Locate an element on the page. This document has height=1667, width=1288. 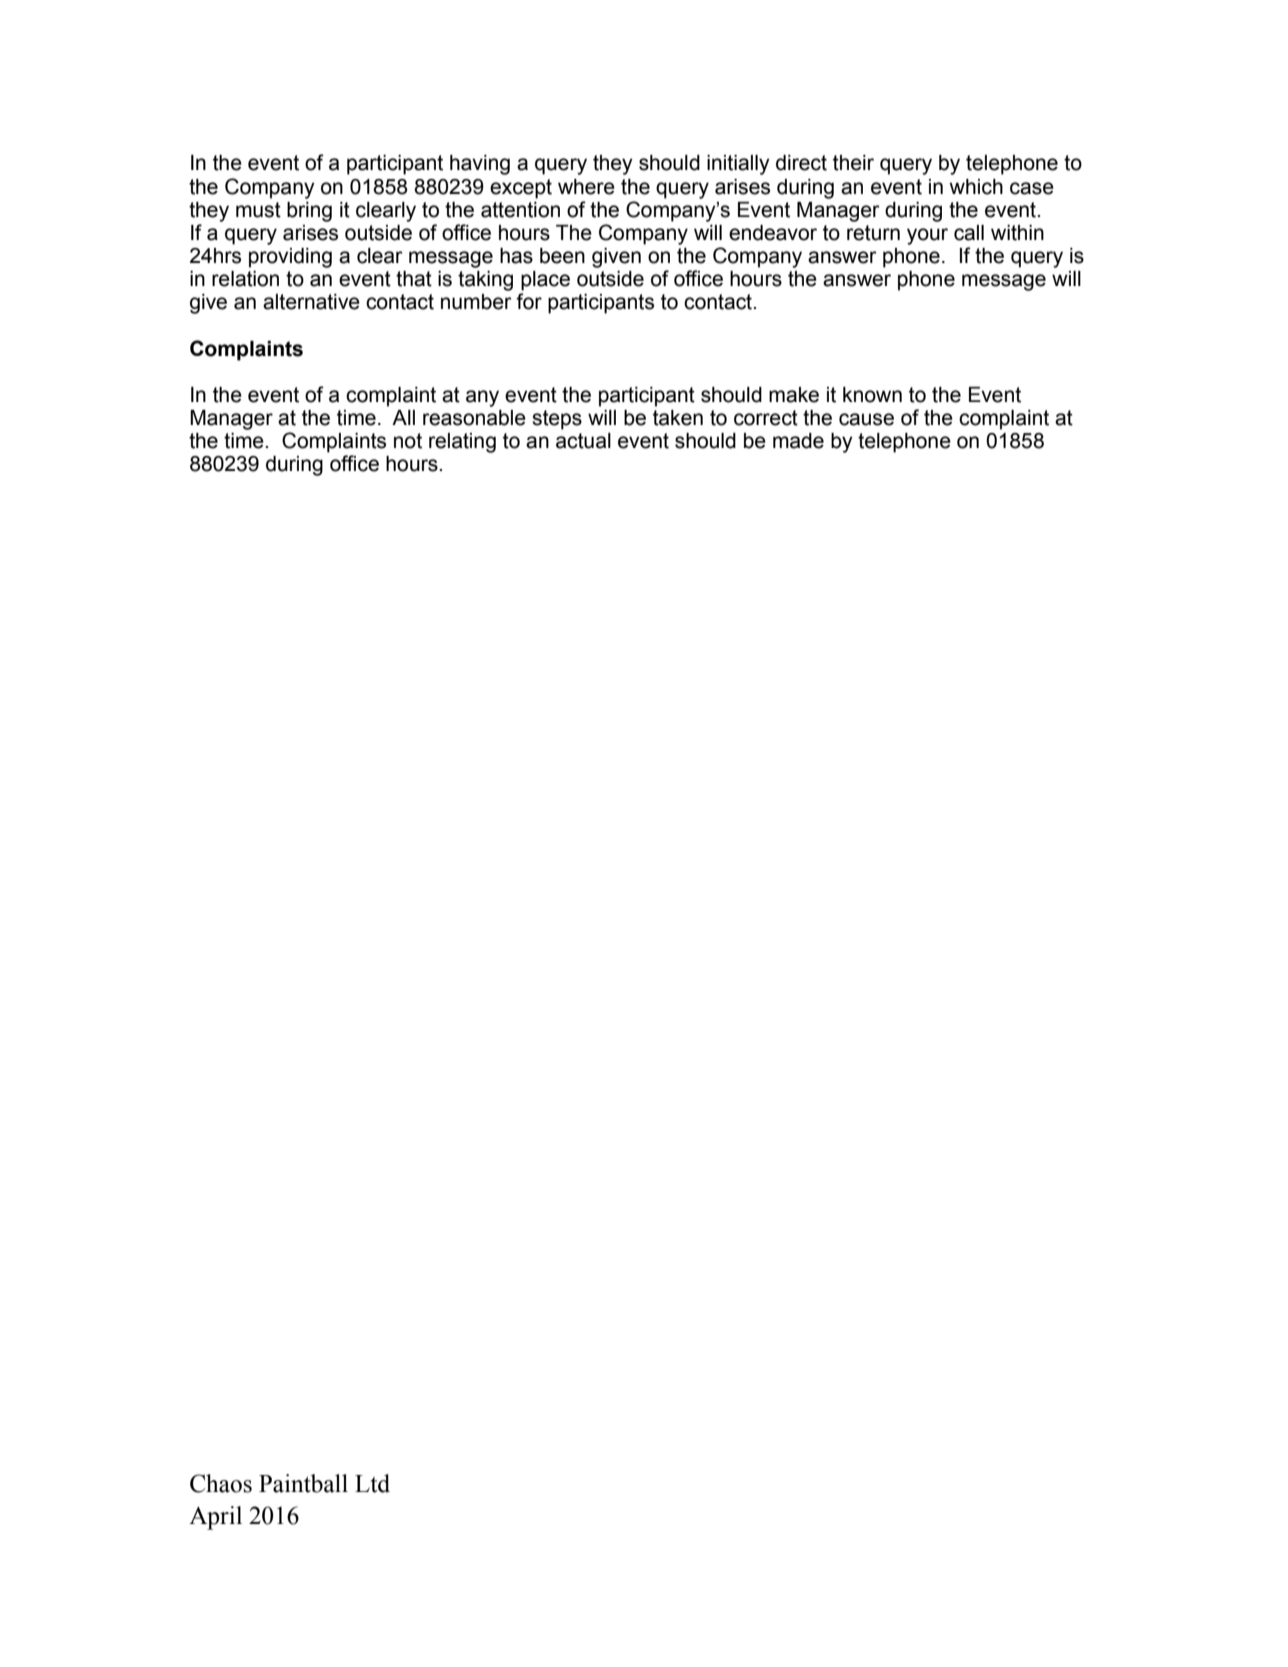
your is located at coordinates (927, 236).
